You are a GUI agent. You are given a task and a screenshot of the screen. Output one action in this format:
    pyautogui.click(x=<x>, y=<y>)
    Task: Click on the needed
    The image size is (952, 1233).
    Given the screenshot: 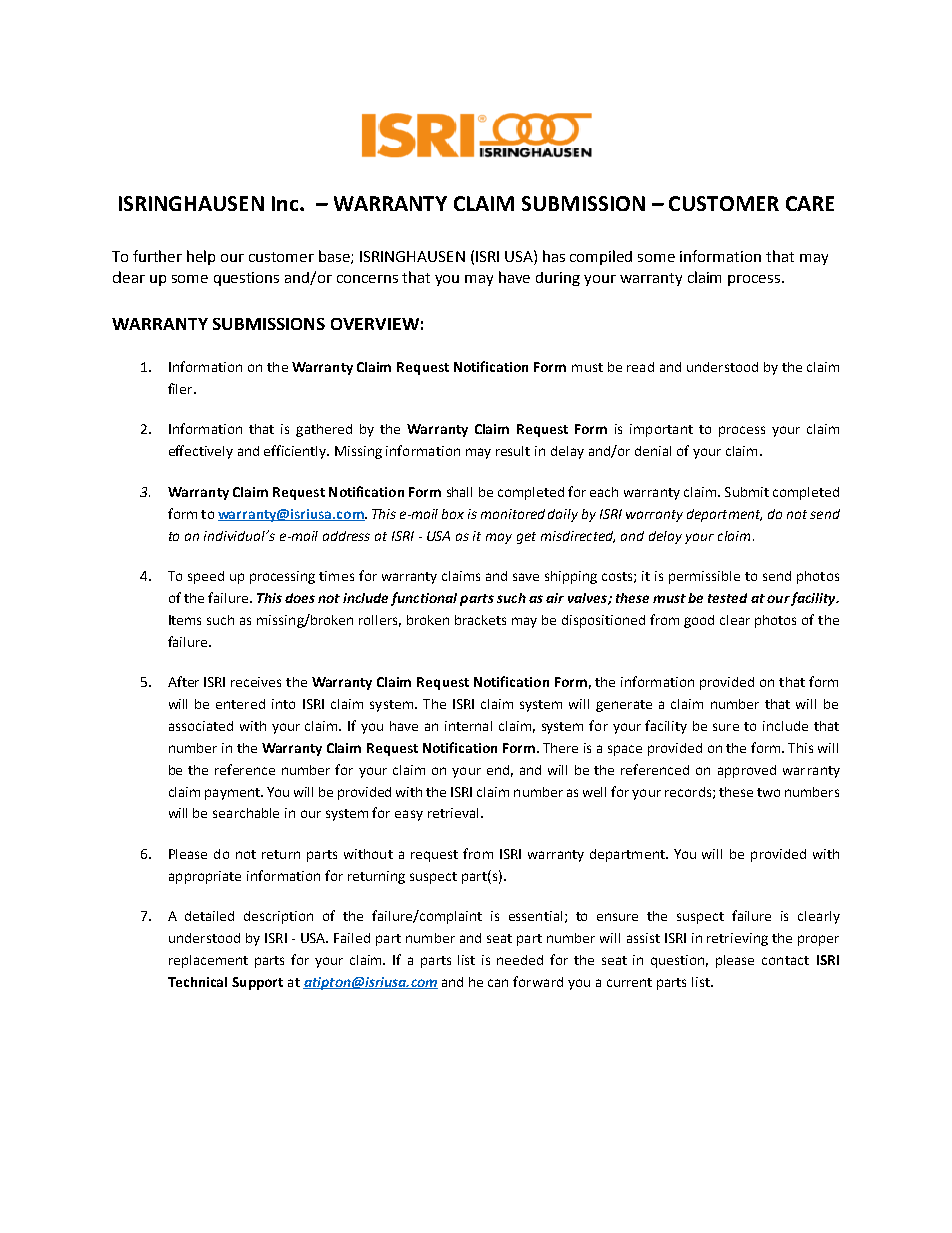 What is the action you would take?
    pyautogui.click(x=520, y=960)
